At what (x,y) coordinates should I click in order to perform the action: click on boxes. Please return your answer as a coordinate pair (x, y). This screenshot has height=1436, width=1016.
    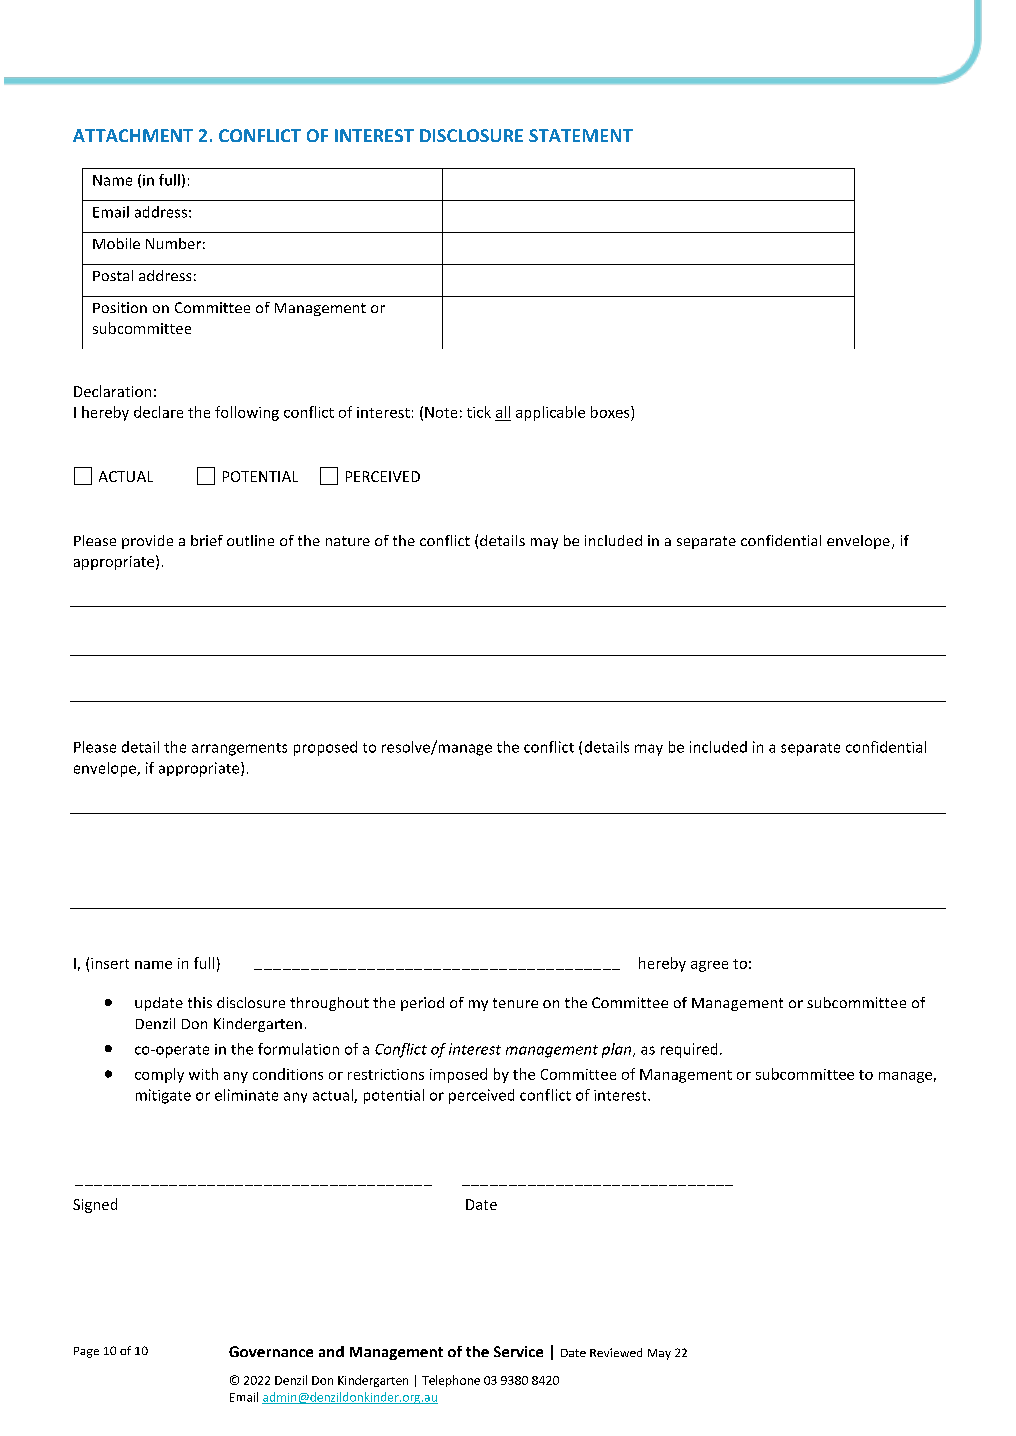
    Looking at the image, I should click on (611, 412).
